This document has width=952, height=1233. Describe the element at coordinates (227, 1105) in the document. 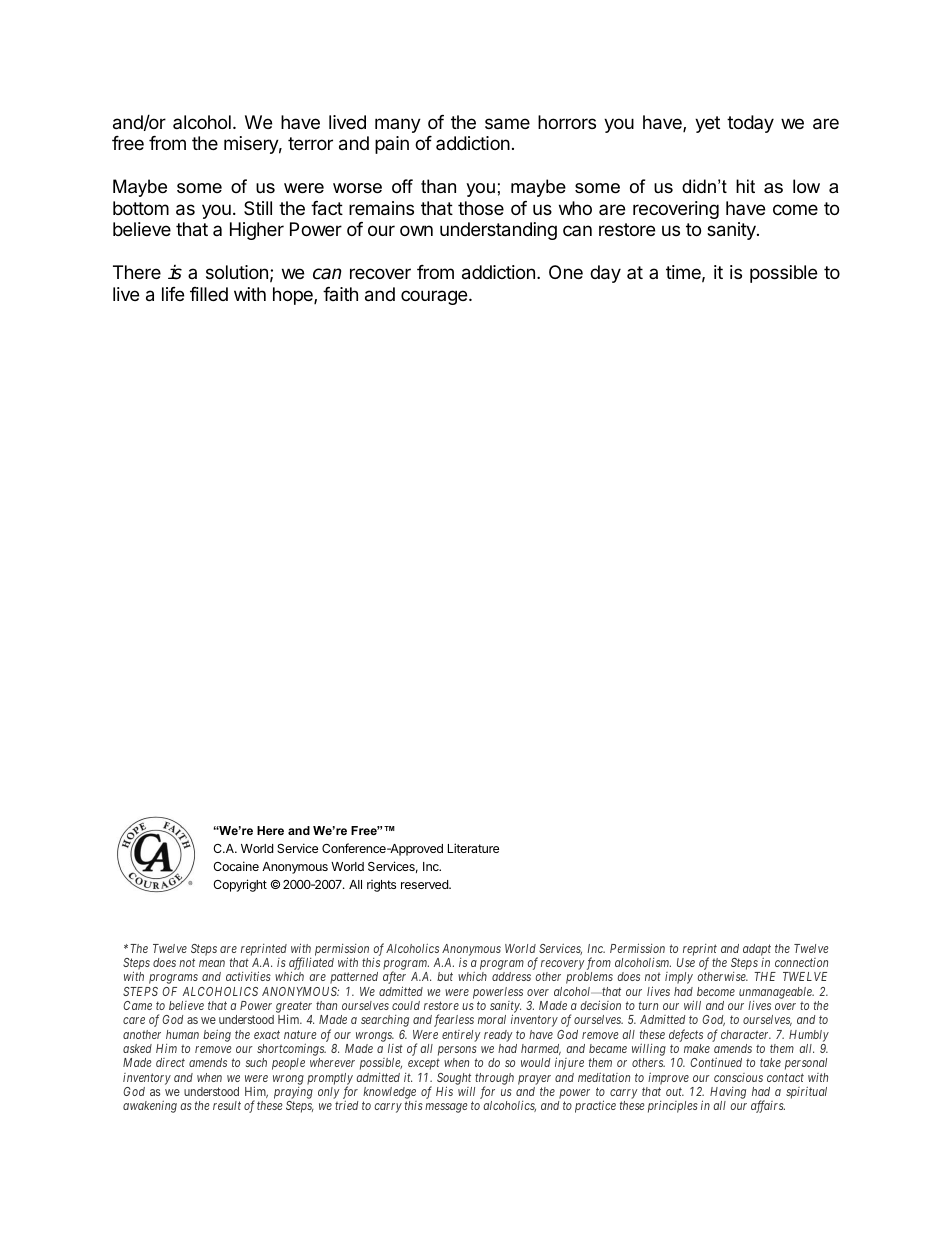

I see `result` at that location.
